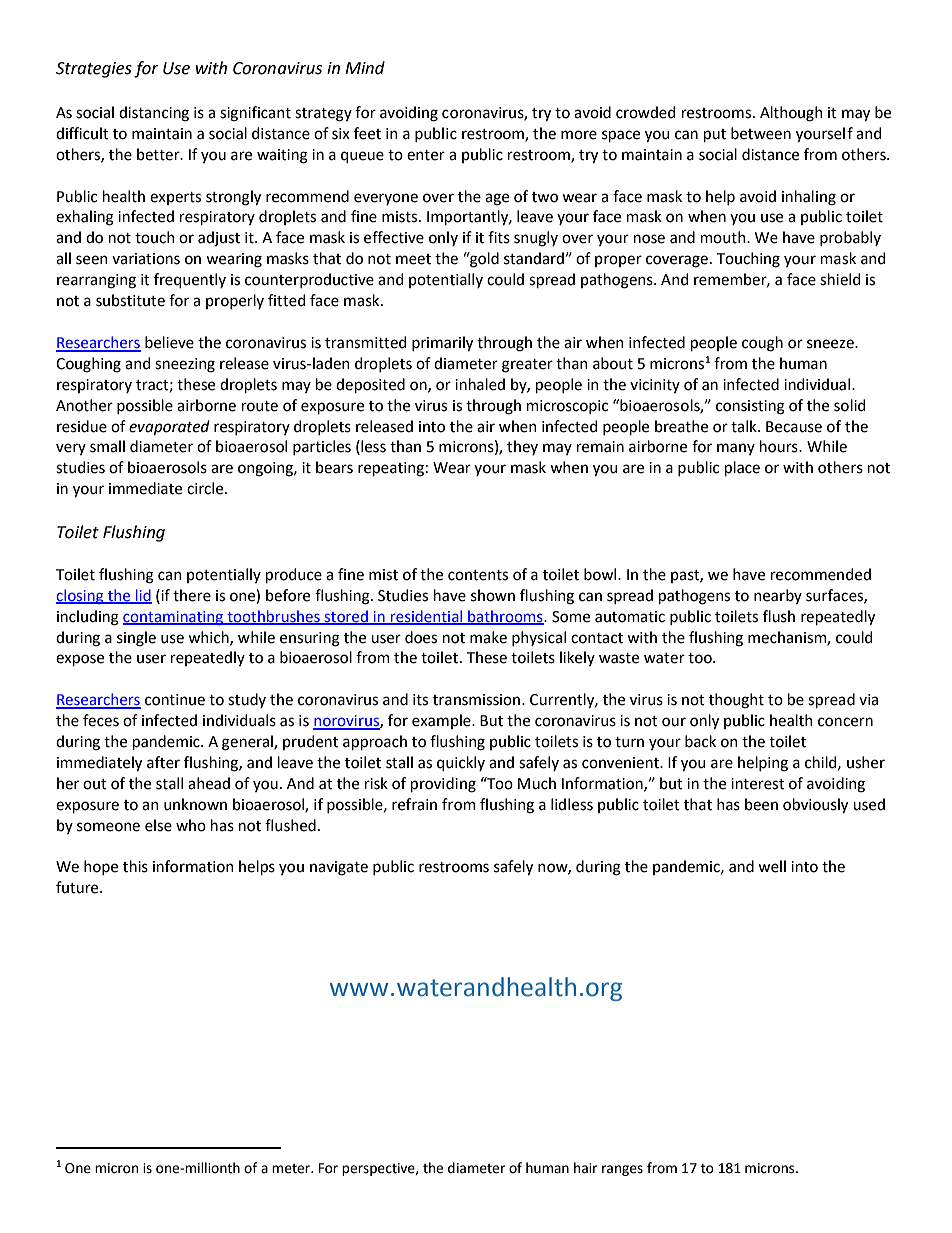 This screenshot has height=1233, width=952. I want to click on distancing, so click(154, 114).
